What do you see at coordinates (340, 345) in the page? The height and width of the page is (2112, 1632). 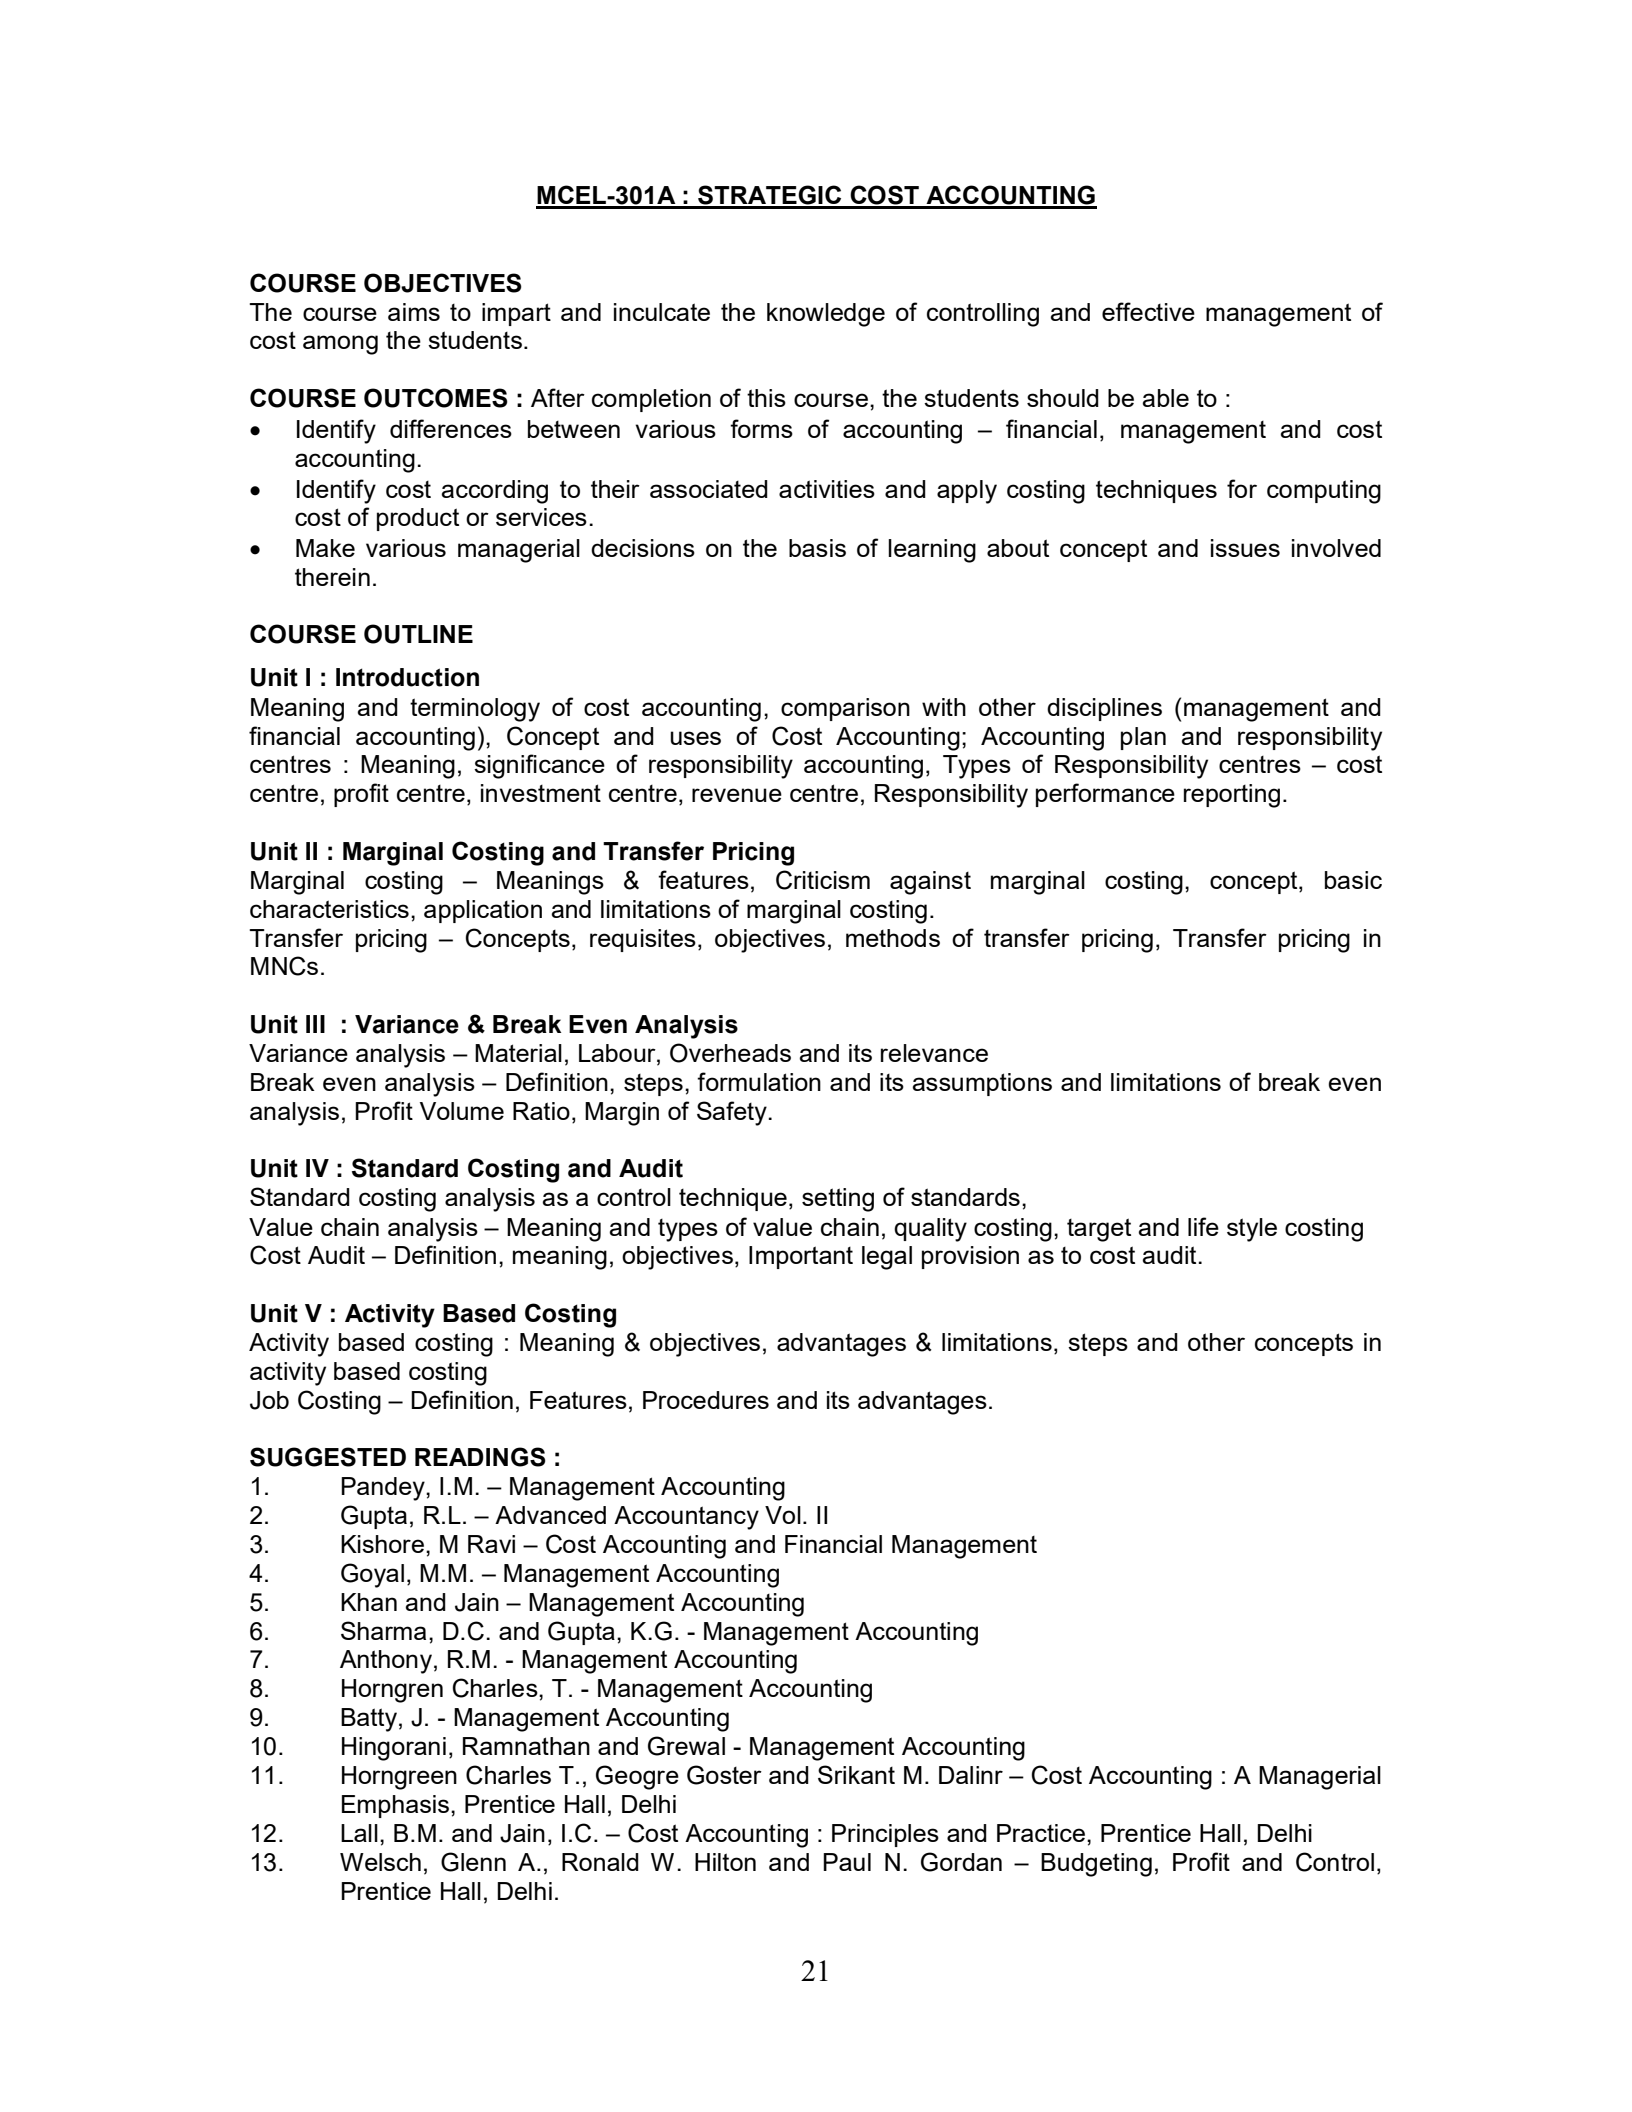 I see `among` at bounding box center [340, 345].
